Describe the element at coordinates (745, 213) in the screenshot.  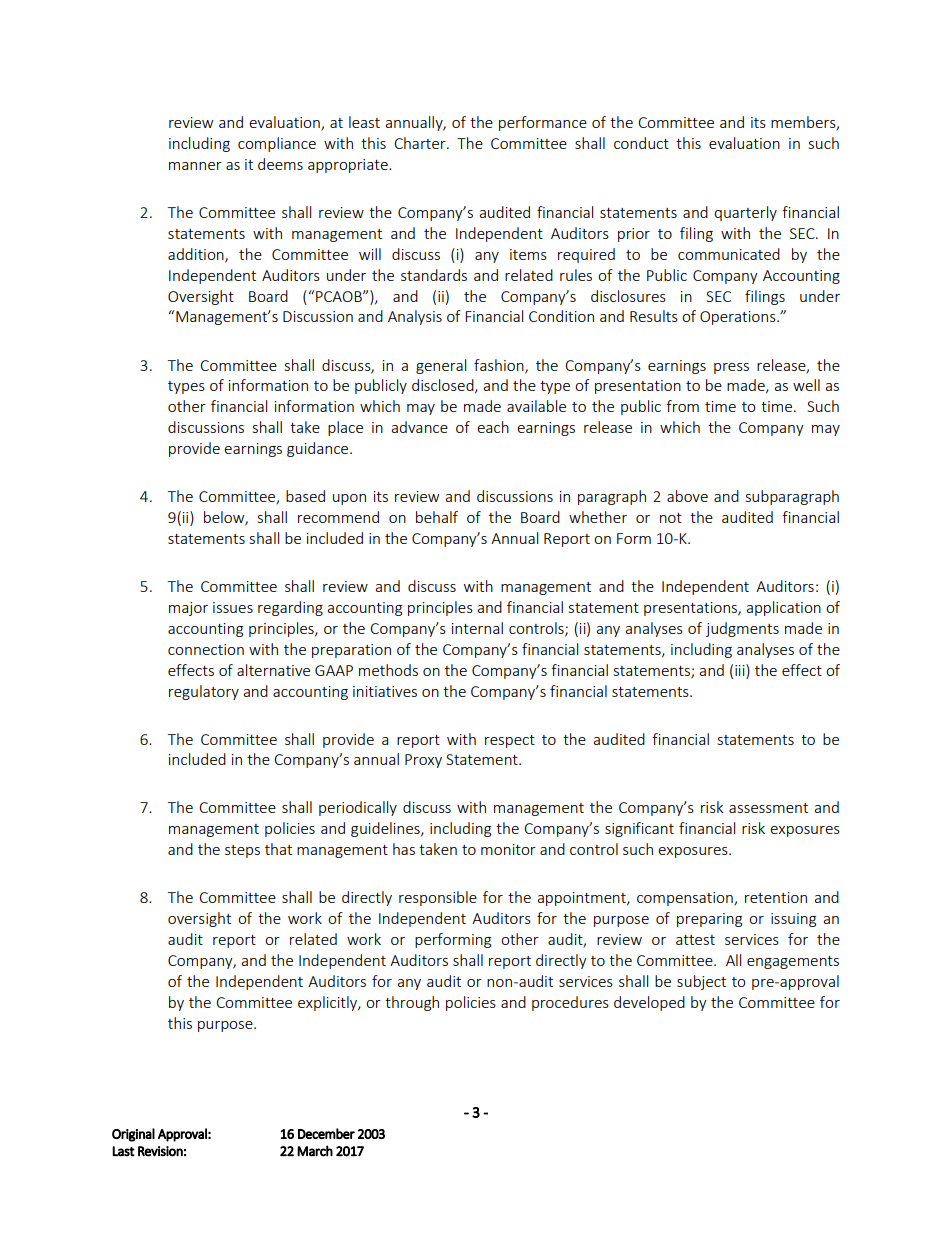
I see `quarterly` at that location.
